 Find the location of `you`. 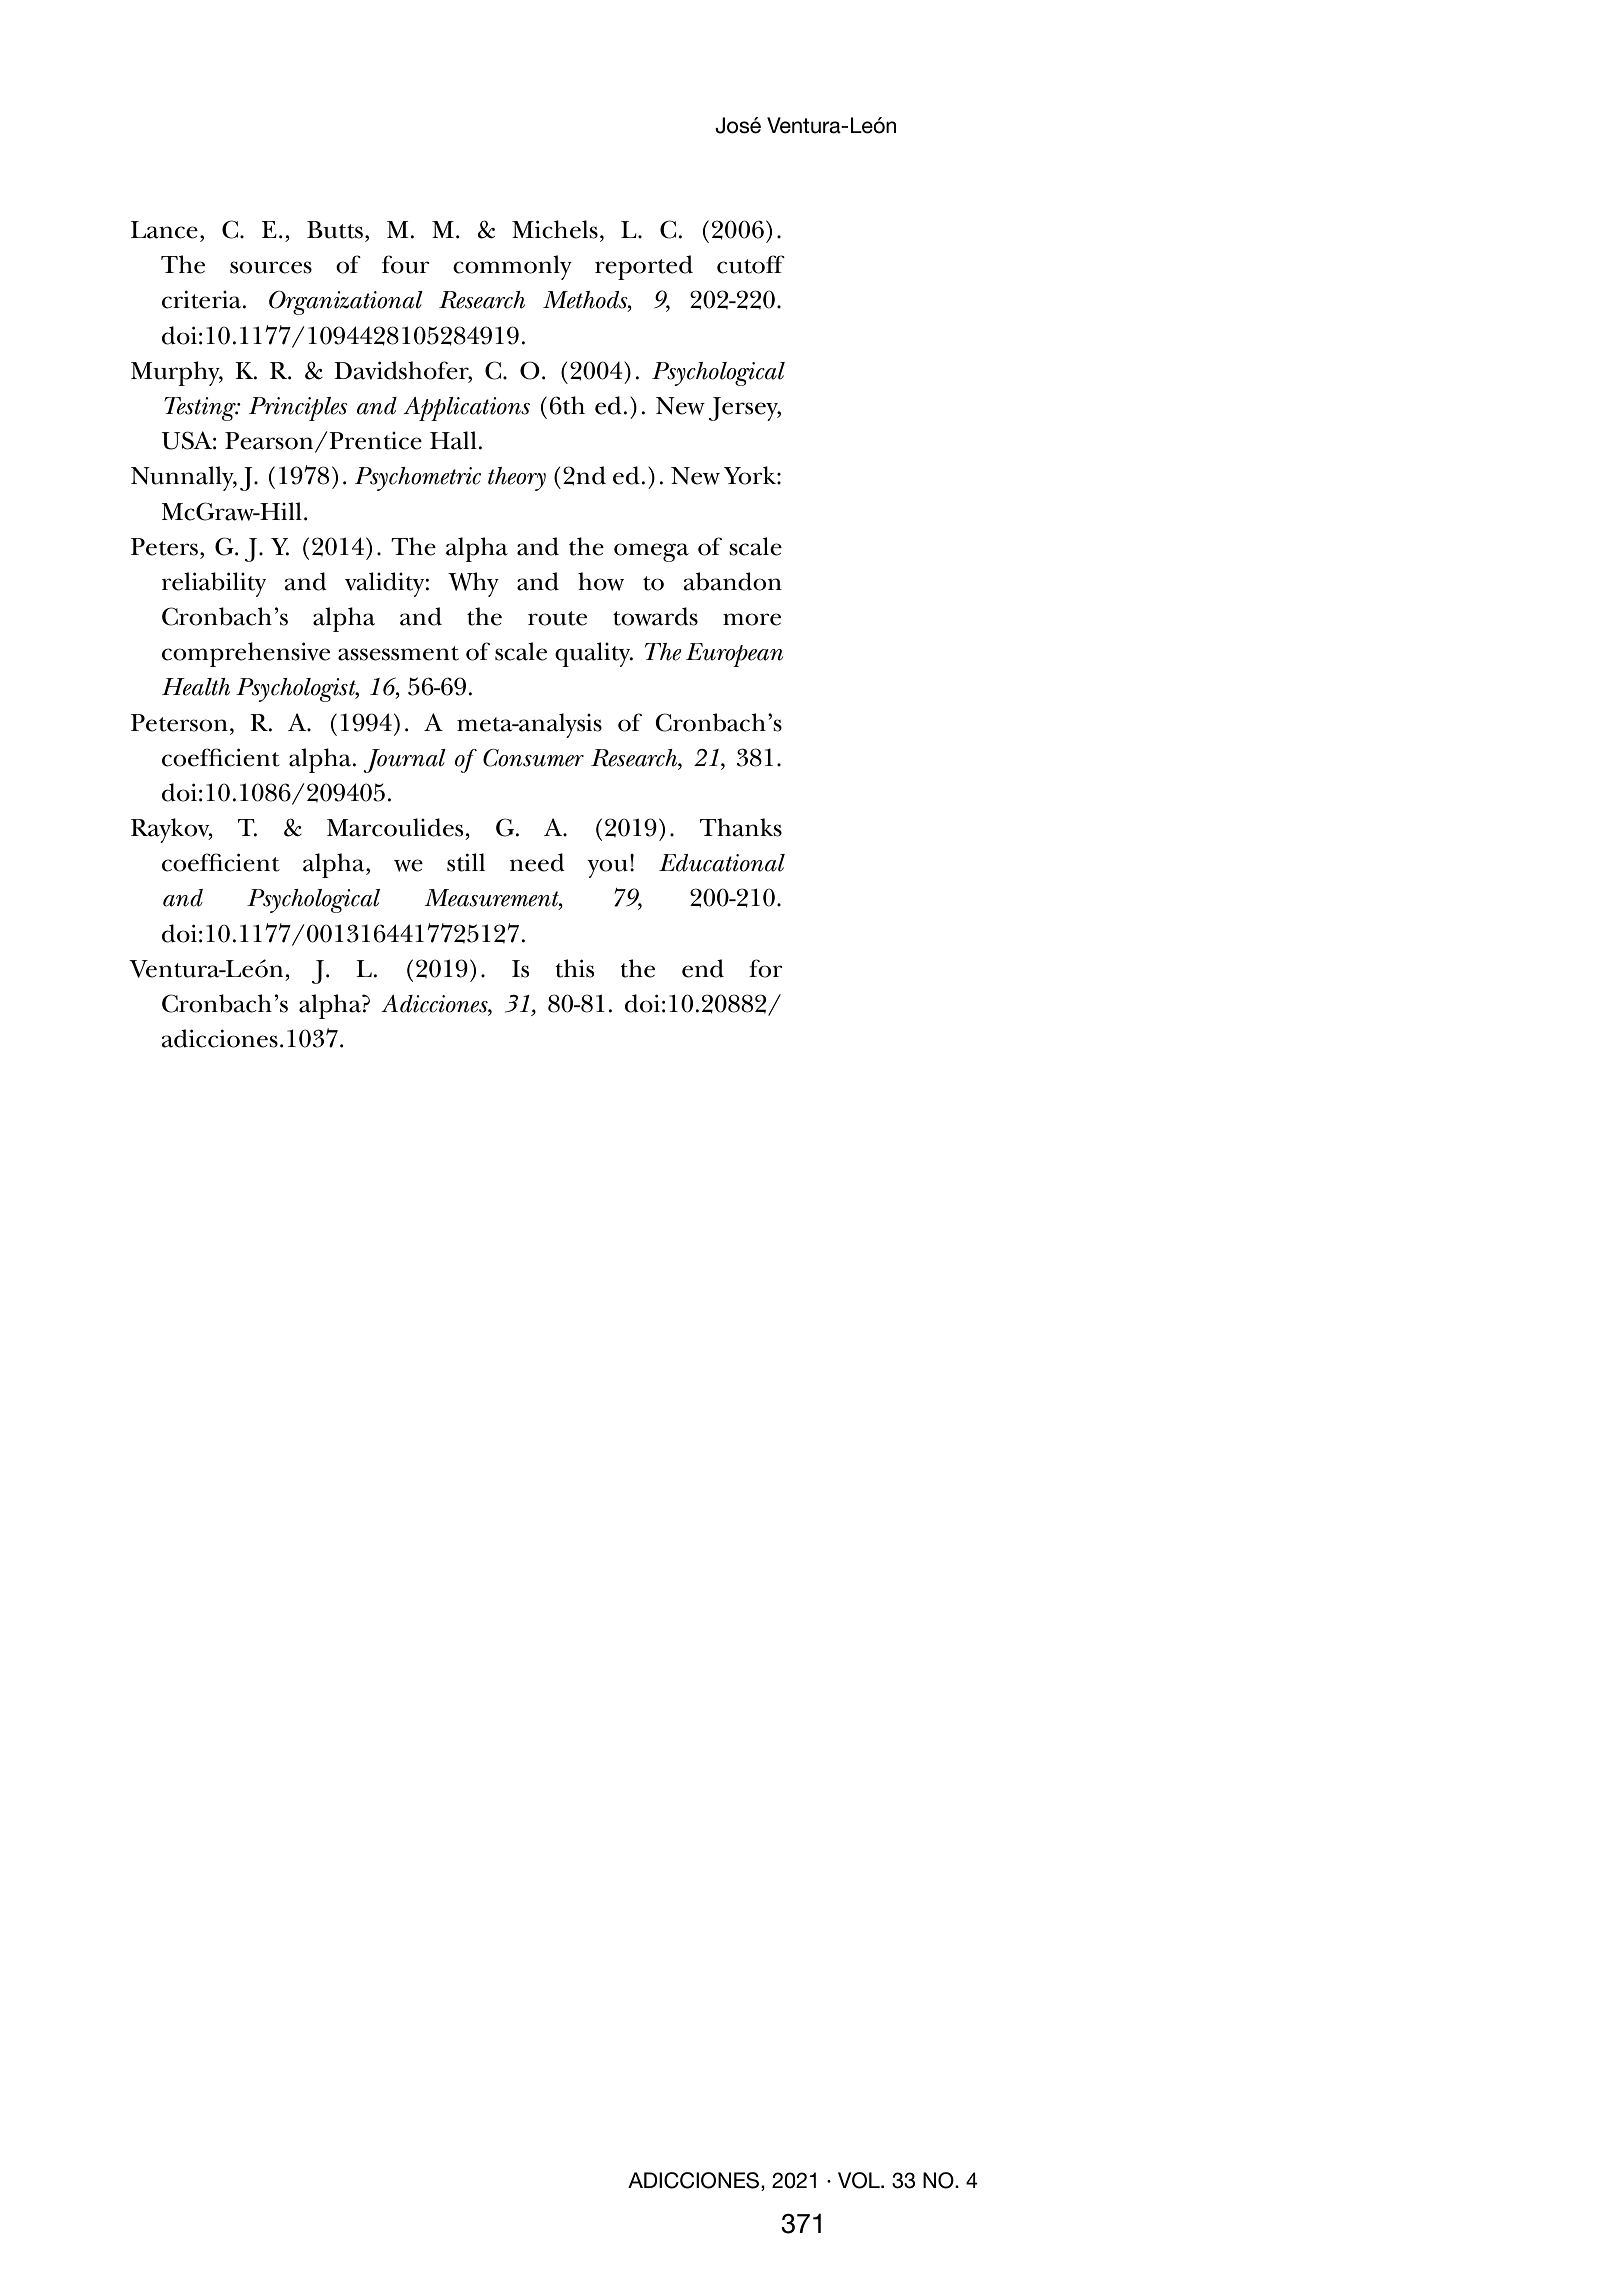

you is located at coordinates (607, 868).
